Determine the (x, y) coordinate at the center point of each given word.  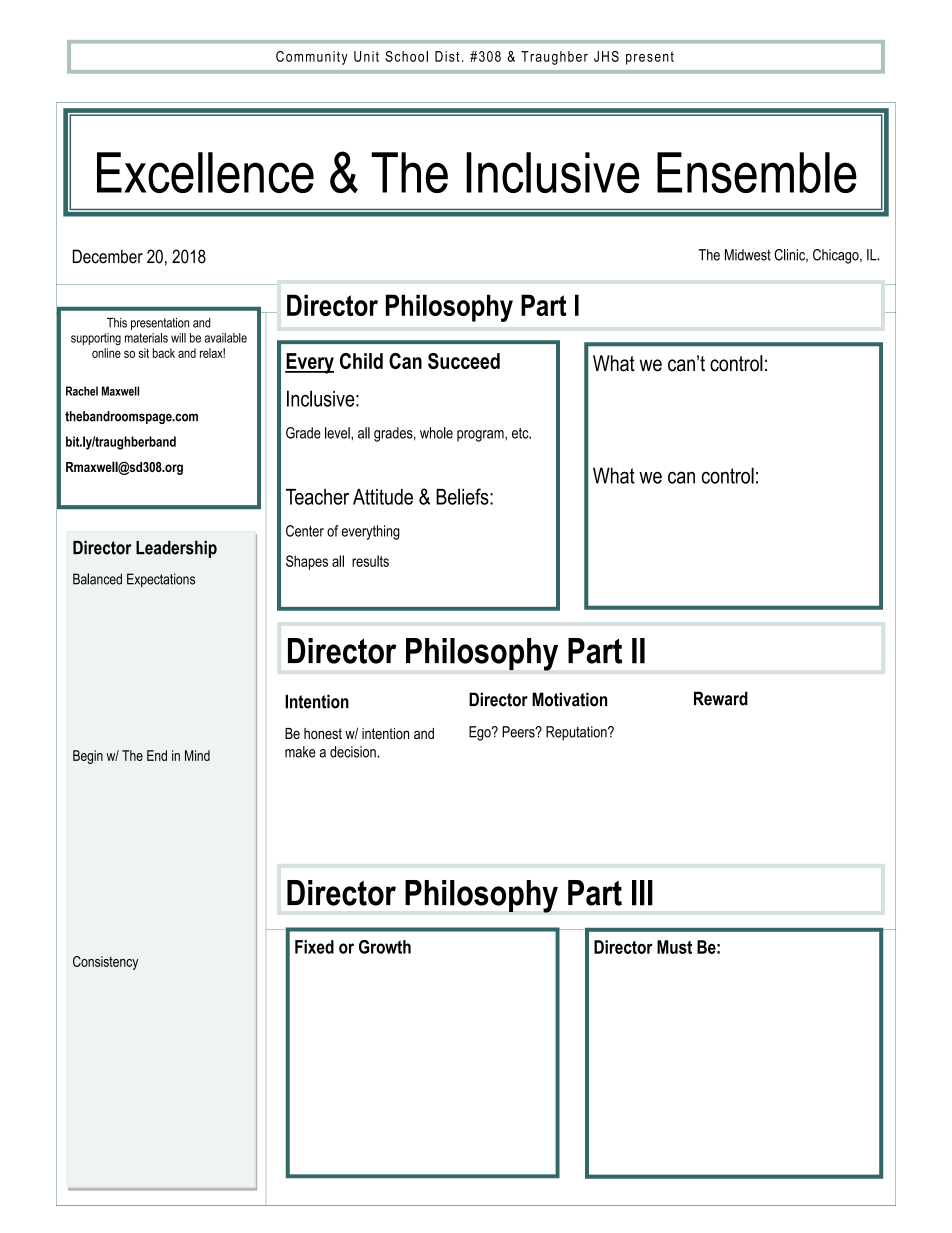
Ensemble (757, 172)
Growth (385, 947)
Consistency (105, 963)
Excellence (205, 172)
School (406, 56)
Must (674, 947)
